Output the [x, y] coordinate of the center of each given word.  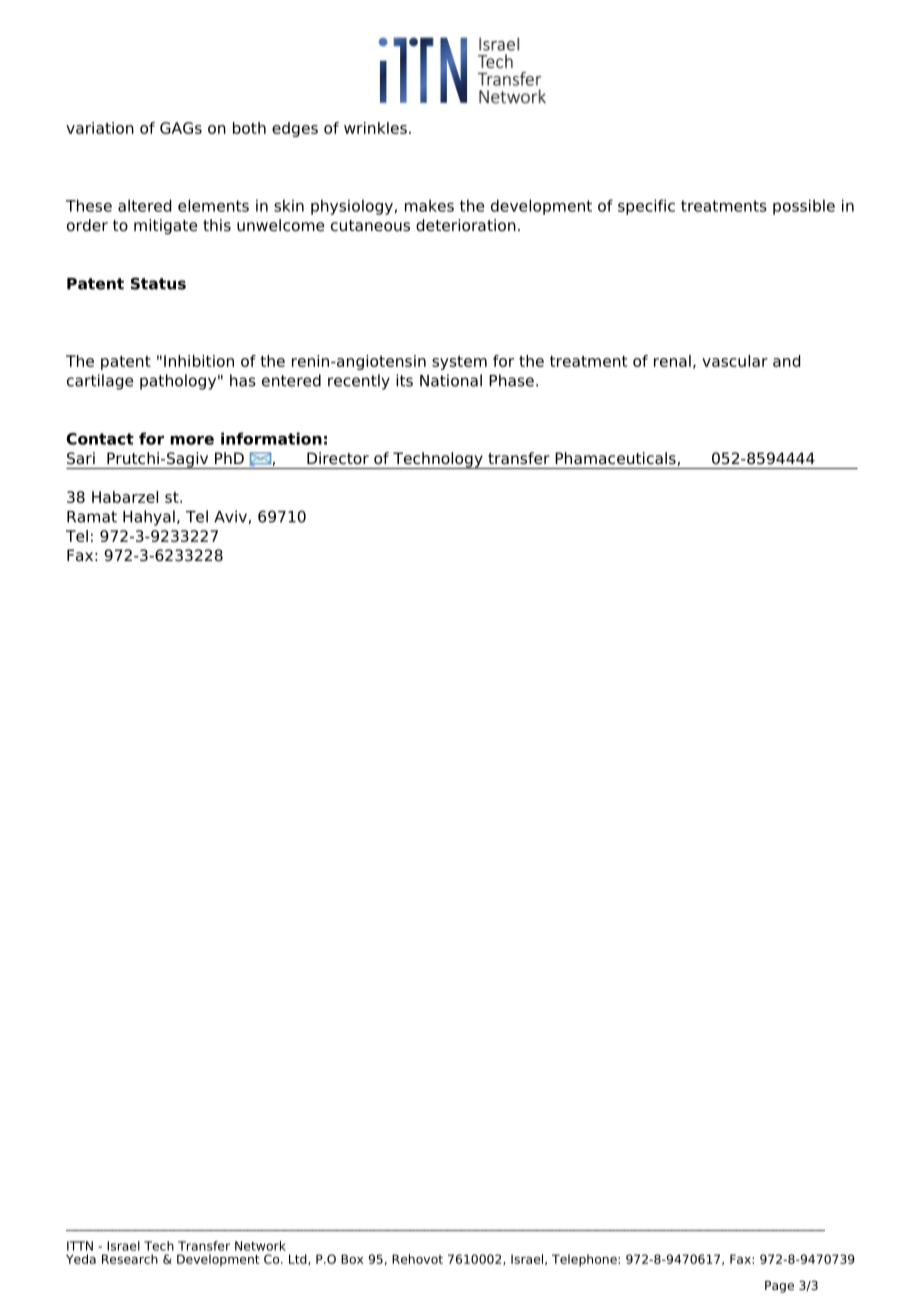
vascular [735, 361]
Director [338, 458]
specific [646, 207]
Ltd [299, 1259]
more [192, 440]
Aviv [230, 516]
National [451, 380]
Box [352, 1259]
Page [779, 1287]
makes [429, 205]
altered [144, 205]
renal [672, 361]
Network [260, 1246]
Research [130, 1259]
